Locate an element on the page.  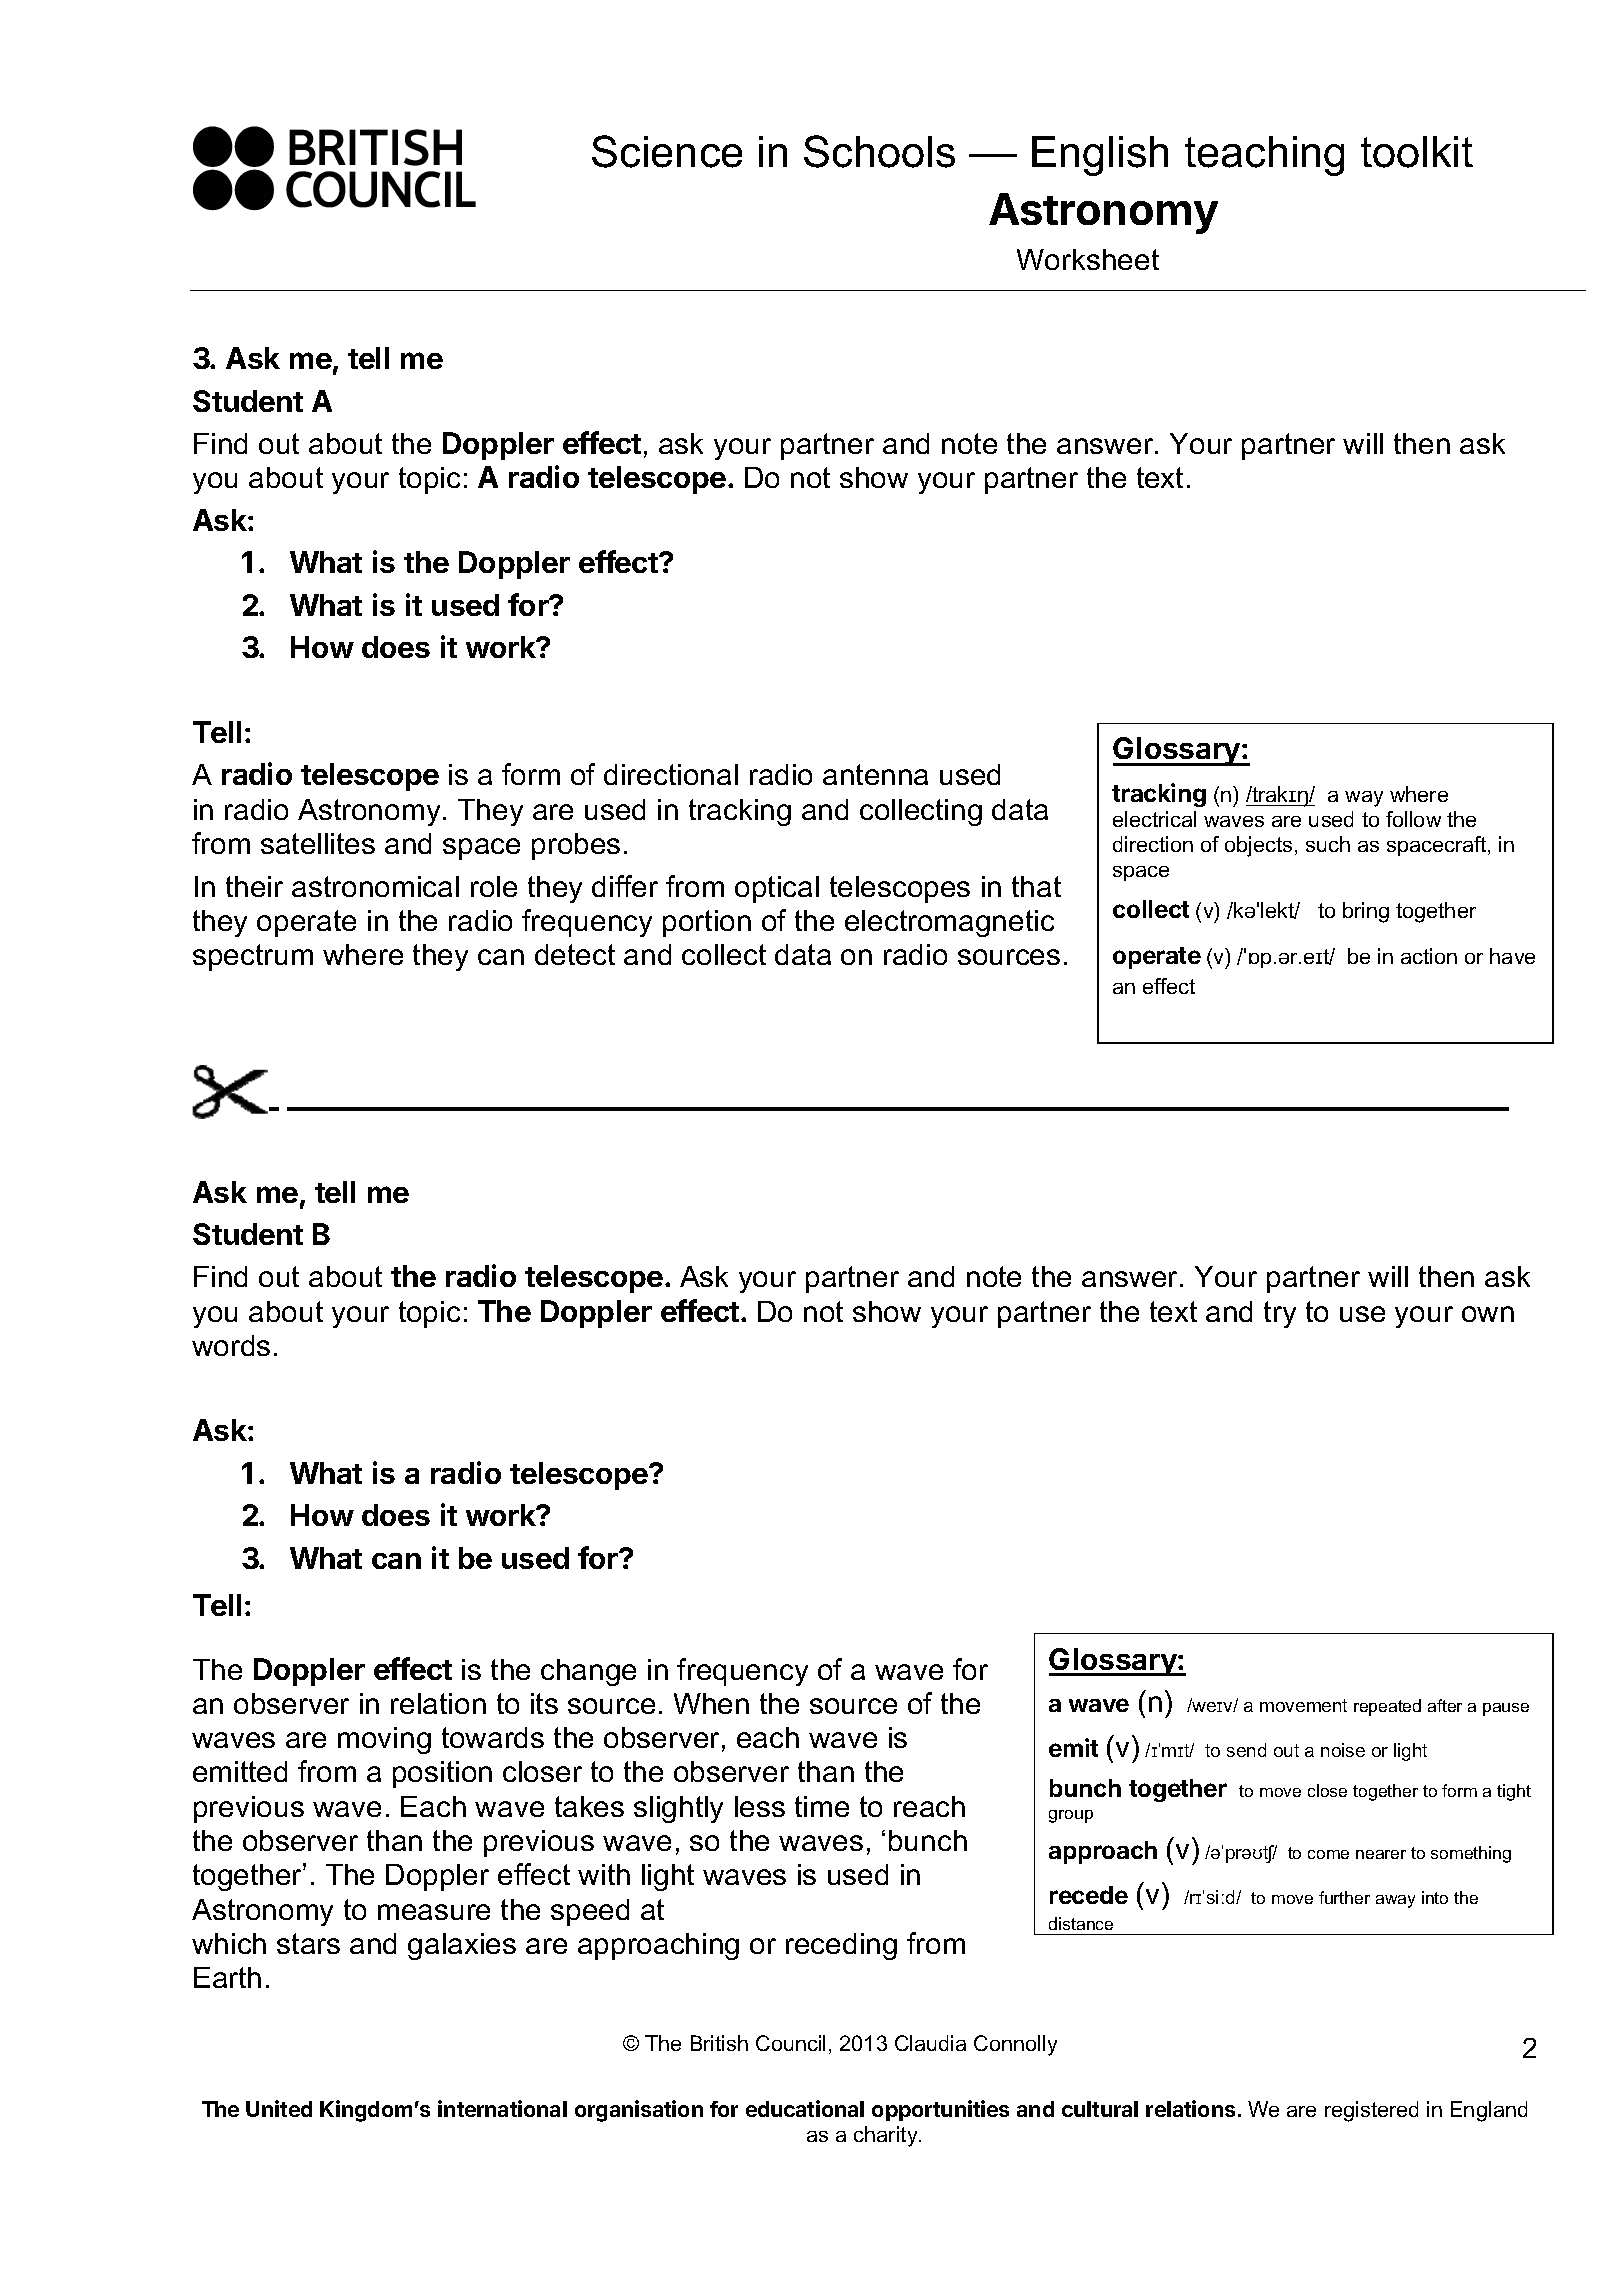
toolkit is located at coordinates (1417, 152).
